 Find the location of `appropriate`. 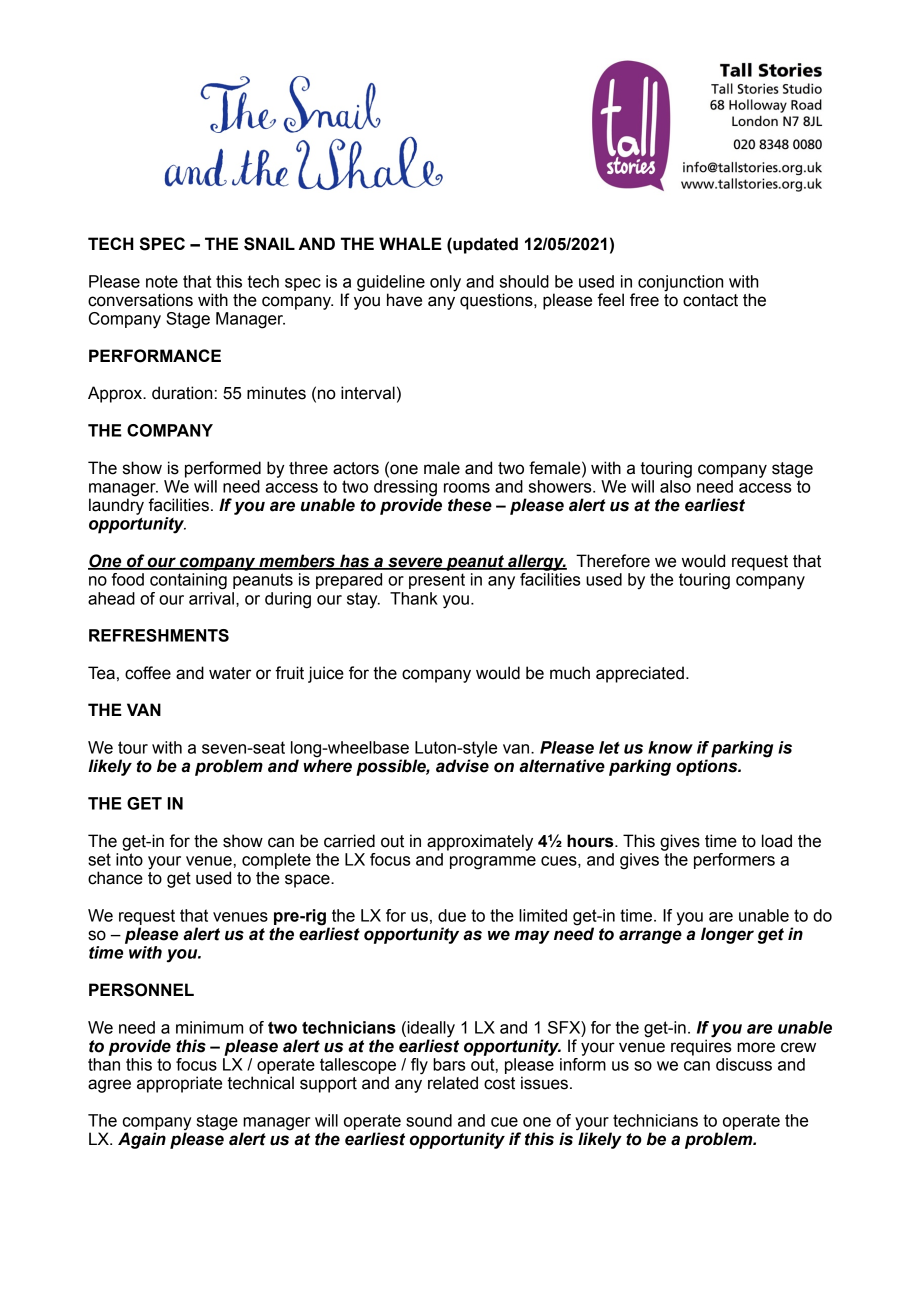

appropriate is located at coordinates (179, 1084).
